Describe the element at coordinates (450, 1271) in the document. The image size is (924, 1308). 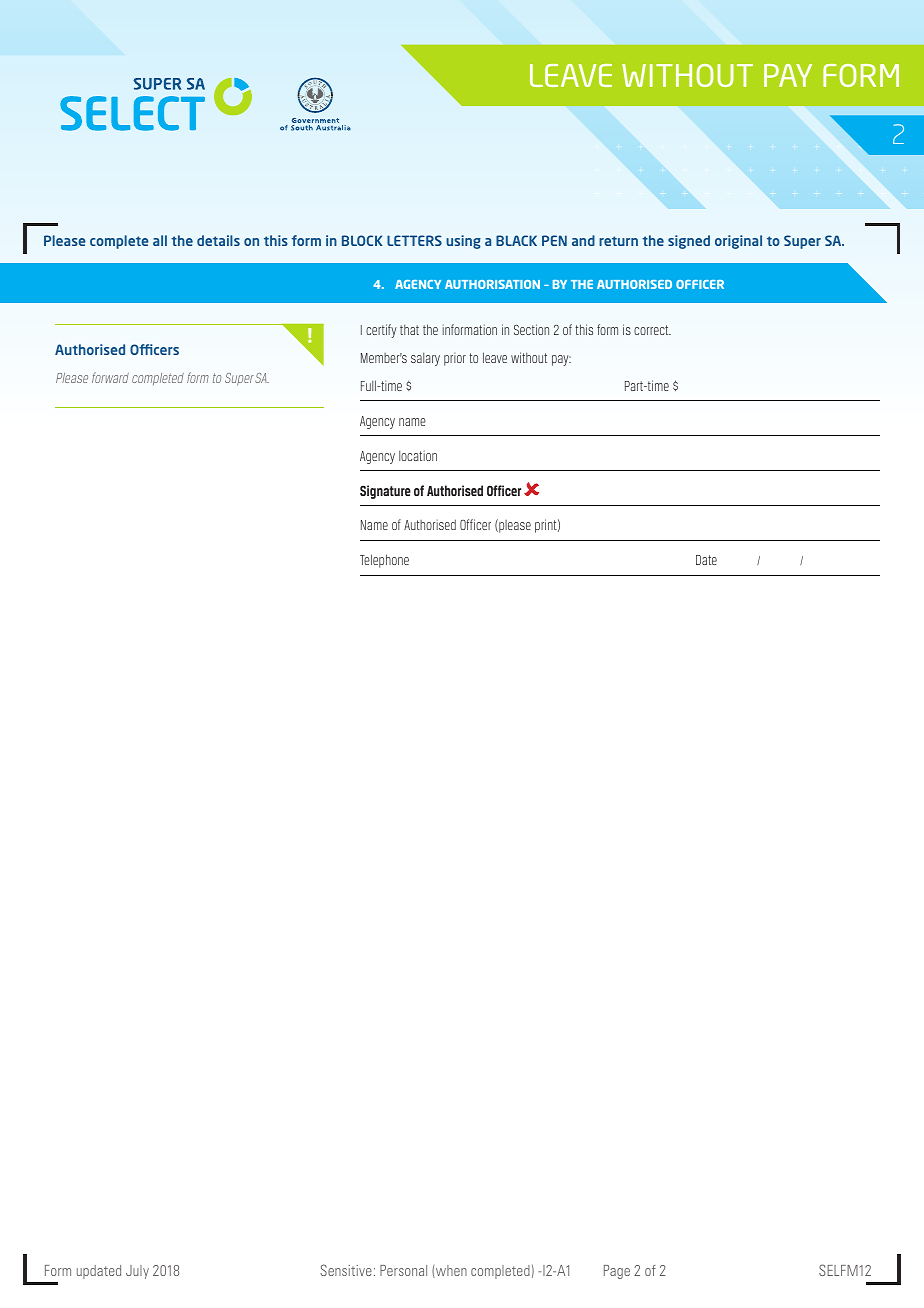
I see `when` at that location.
